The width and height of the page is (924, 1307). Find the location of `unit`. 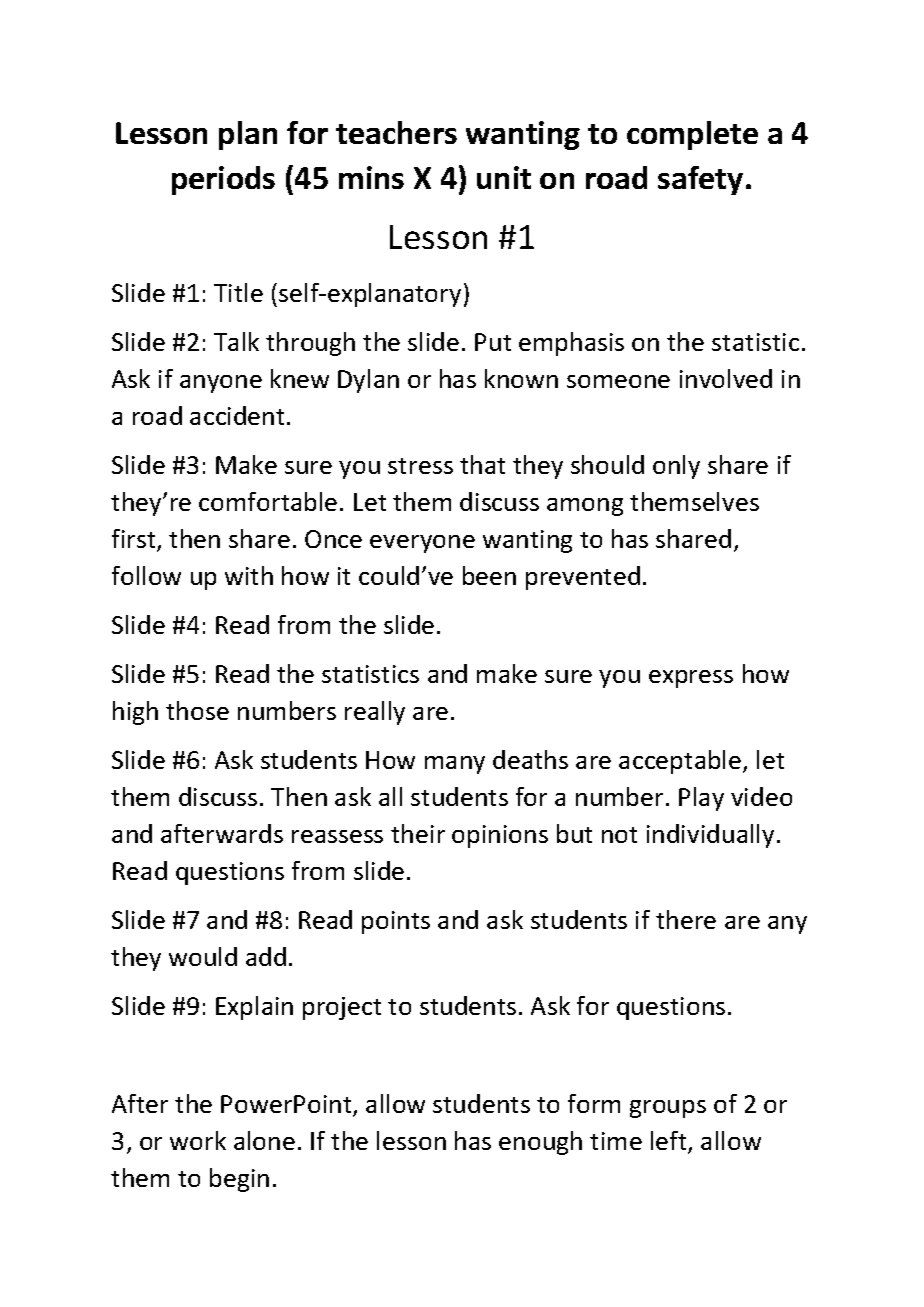

unit is located at coordinates (504, 177).
